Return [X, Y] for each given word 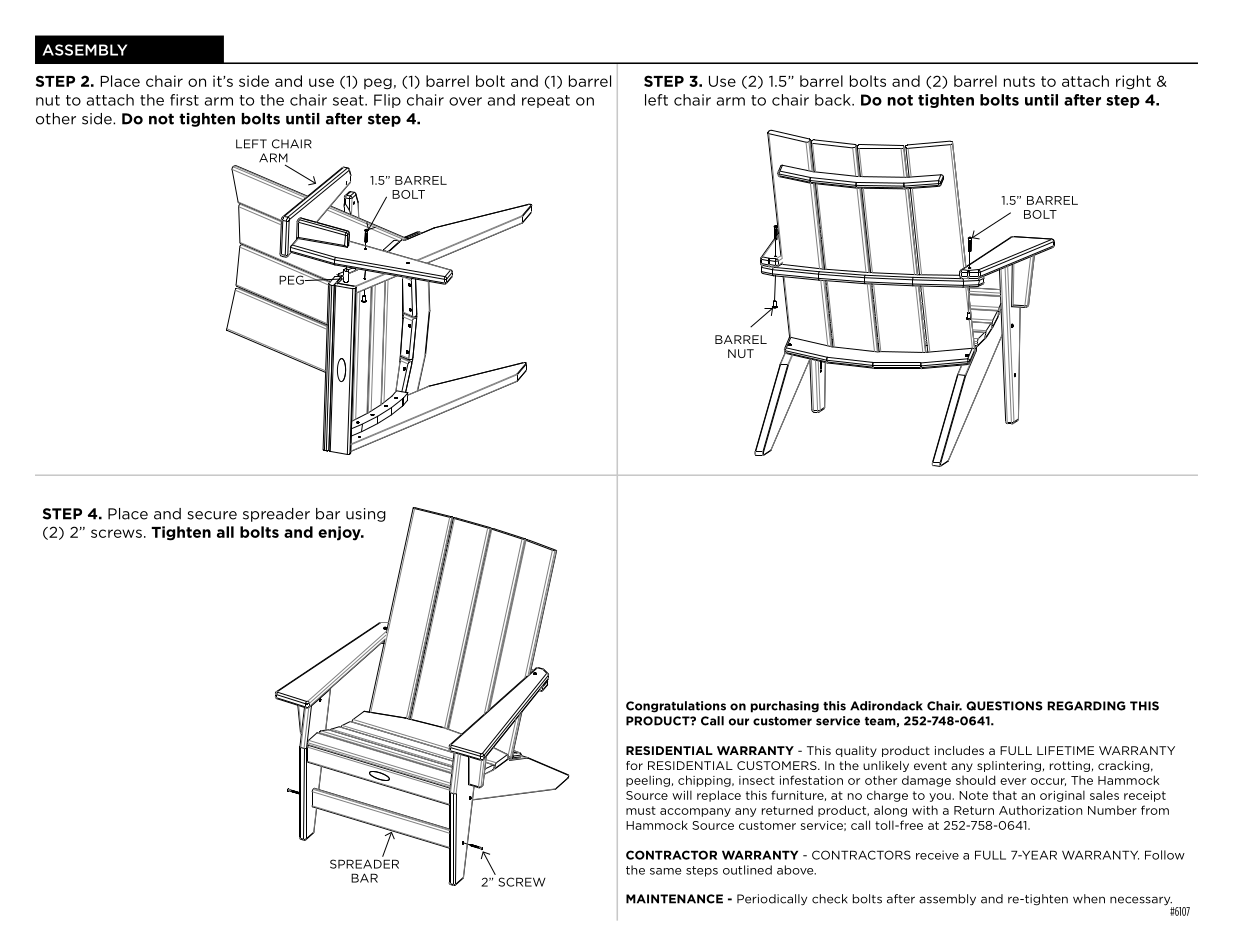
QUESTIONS [1004, 706]
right [1133, 82]
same [665, 871]
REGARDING [1086, 706]
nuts [1019, 81]
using [366, 515]
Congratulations [676, 707]
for [634, 765]
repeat [546, 101]
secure [212, 515]
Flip [387, 101]
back [834, 100]
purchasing [785, 707]
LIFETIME [1065, 750]
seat [349, 100]
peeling [648, 781]
